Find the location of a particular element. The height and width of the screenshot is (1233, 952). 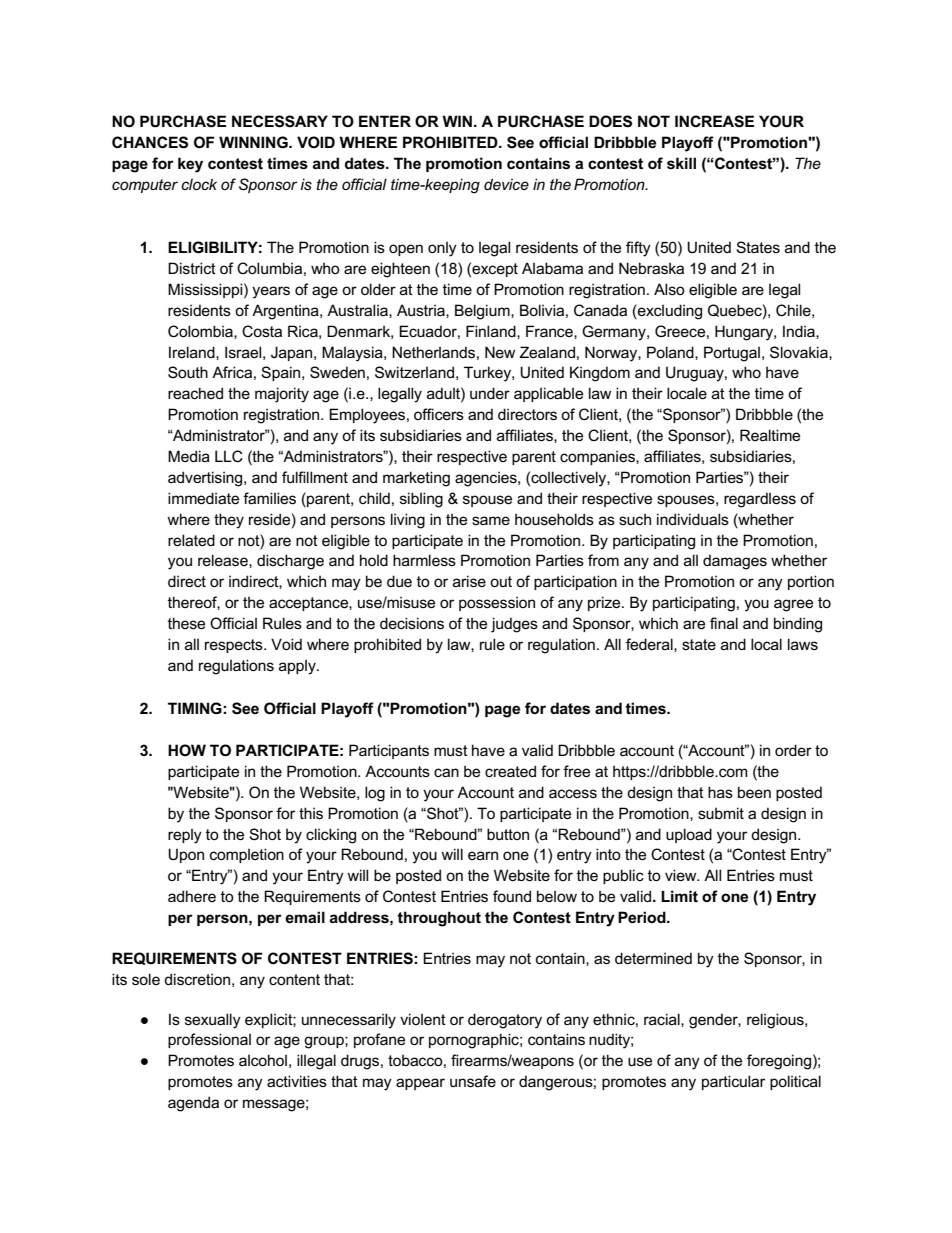

alcohol is located at coordinates (263, 1060).
